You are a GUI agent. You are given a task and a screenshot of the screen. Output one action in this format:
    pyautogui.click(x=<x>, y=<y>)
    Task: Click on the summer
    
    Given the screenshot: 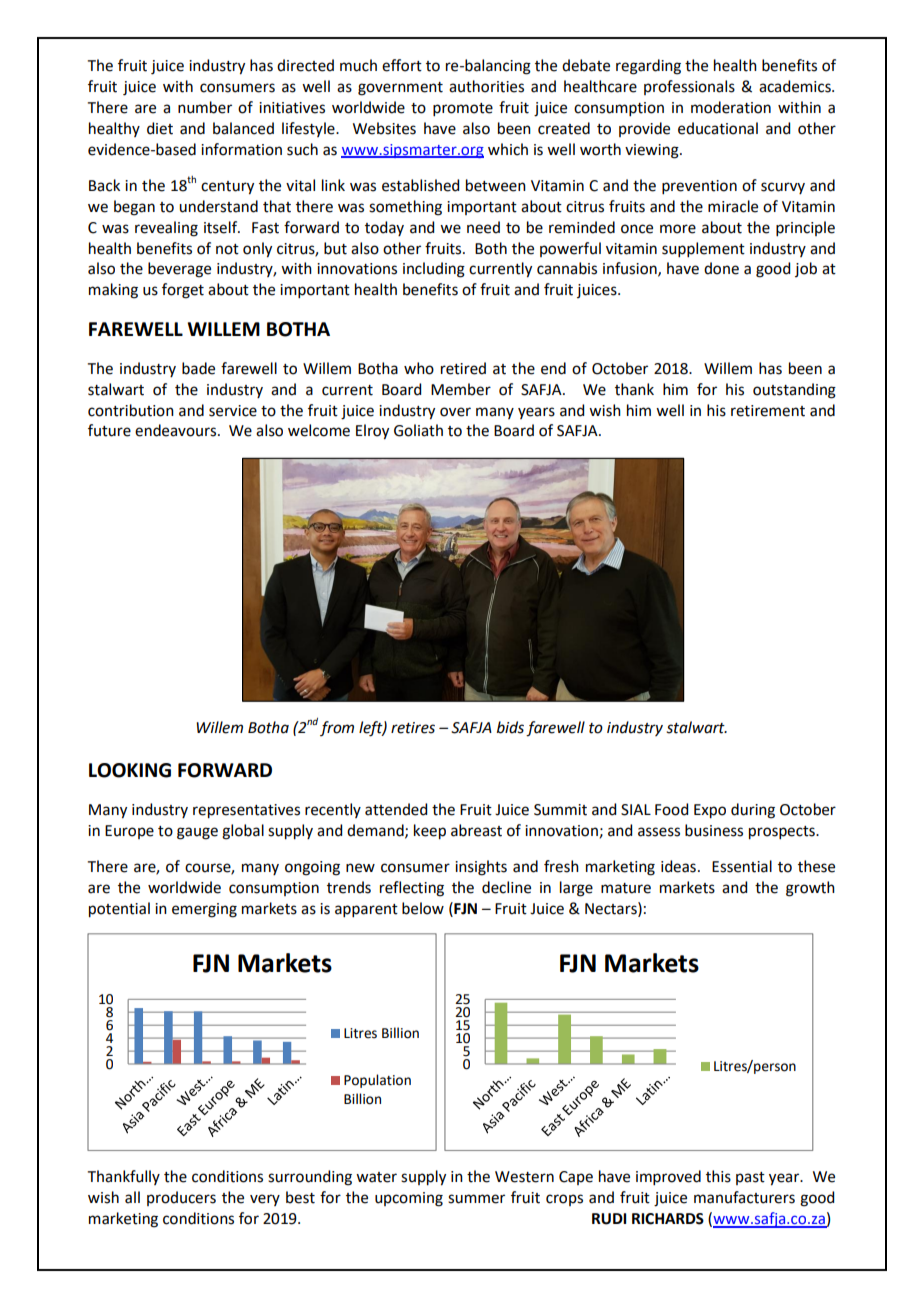 What is the action you would take?
    pyautogui.click(x=476, y=1199)
